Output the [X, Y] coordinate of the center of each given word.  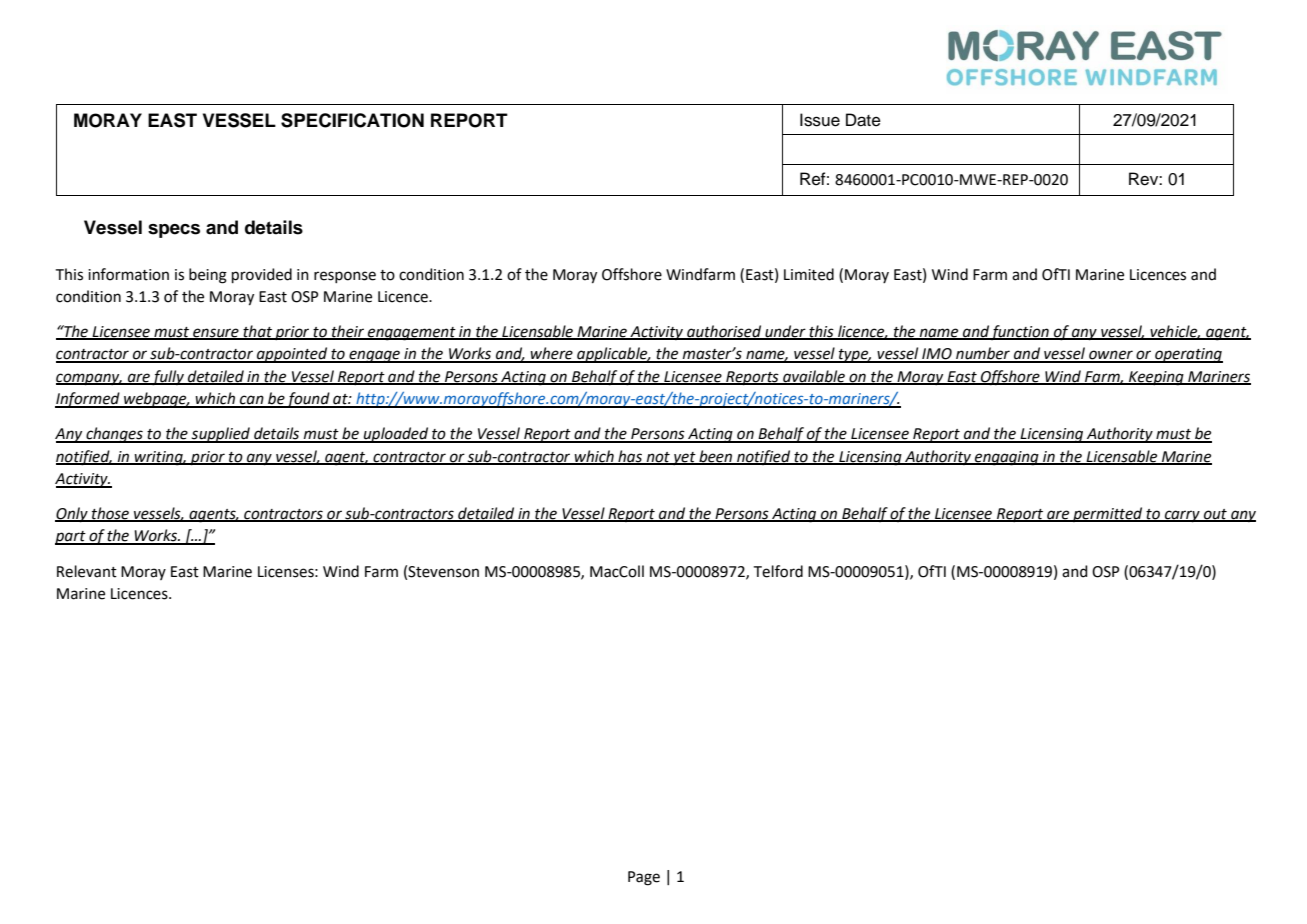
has [630, 457]
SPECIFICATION [352, 120]
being [208, 276]
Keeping [1156, 378]
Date [863, 120]
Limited [809, 274]
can [252, 401]
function [1020, 332]
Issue [820, 120]
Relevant [87, 571]
